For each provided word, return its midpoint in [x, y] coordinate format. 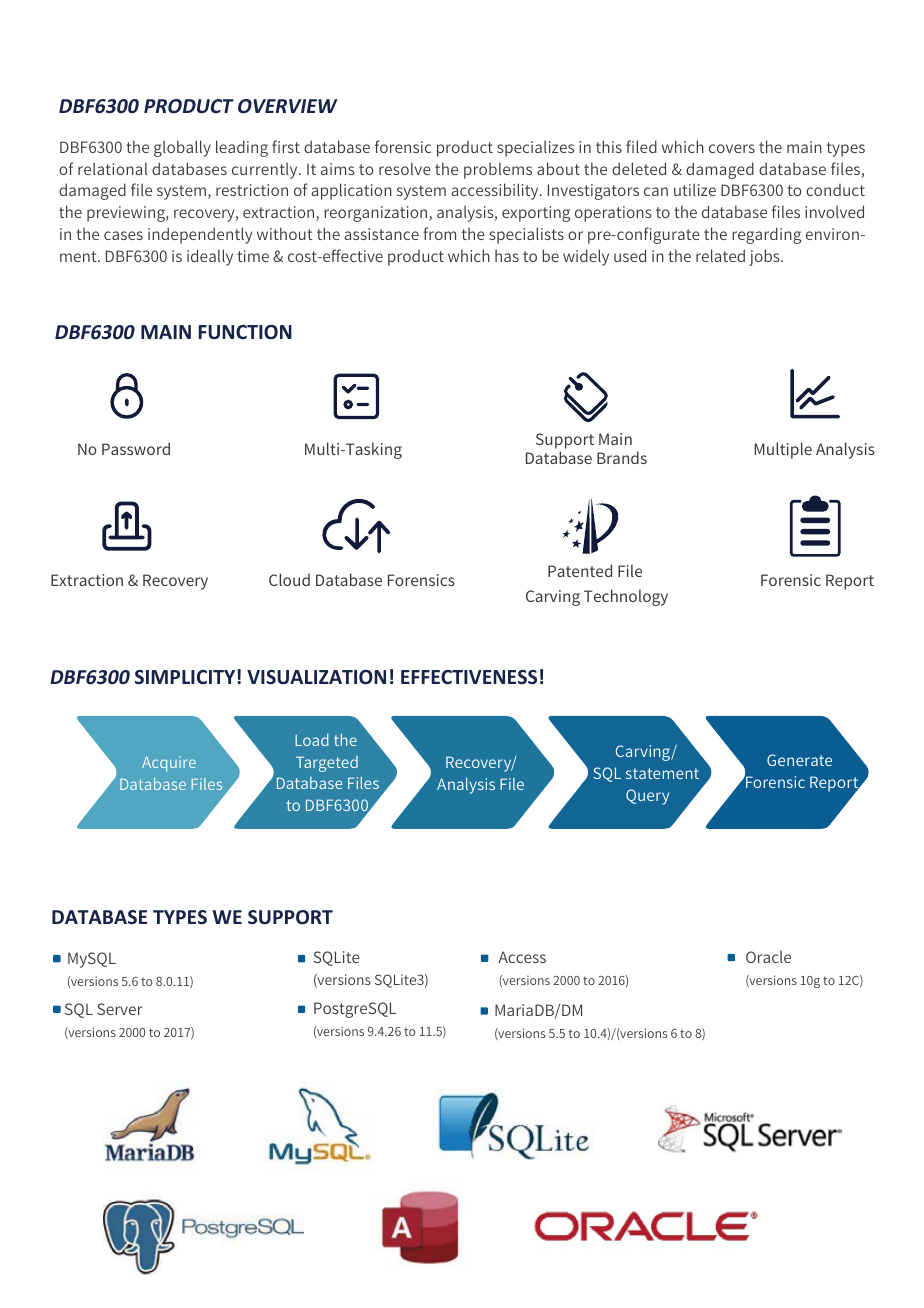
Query [647, 797]
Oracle [768, 956]
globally [182, 148]
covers [732, 148]
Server [119, 1009]
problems [498, 170]
